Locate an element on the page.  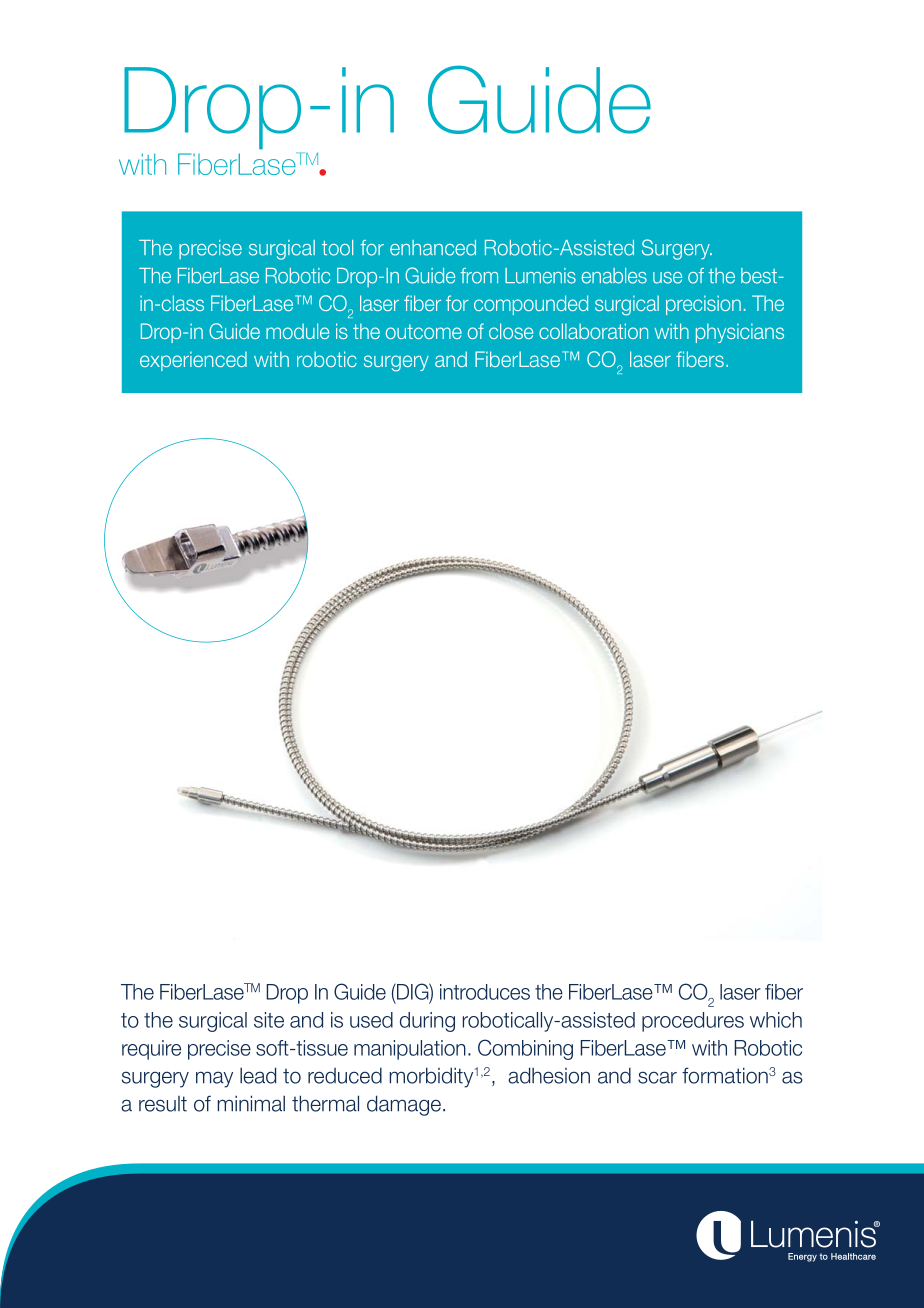
manipulation is located at coordinates (410, 1050).
